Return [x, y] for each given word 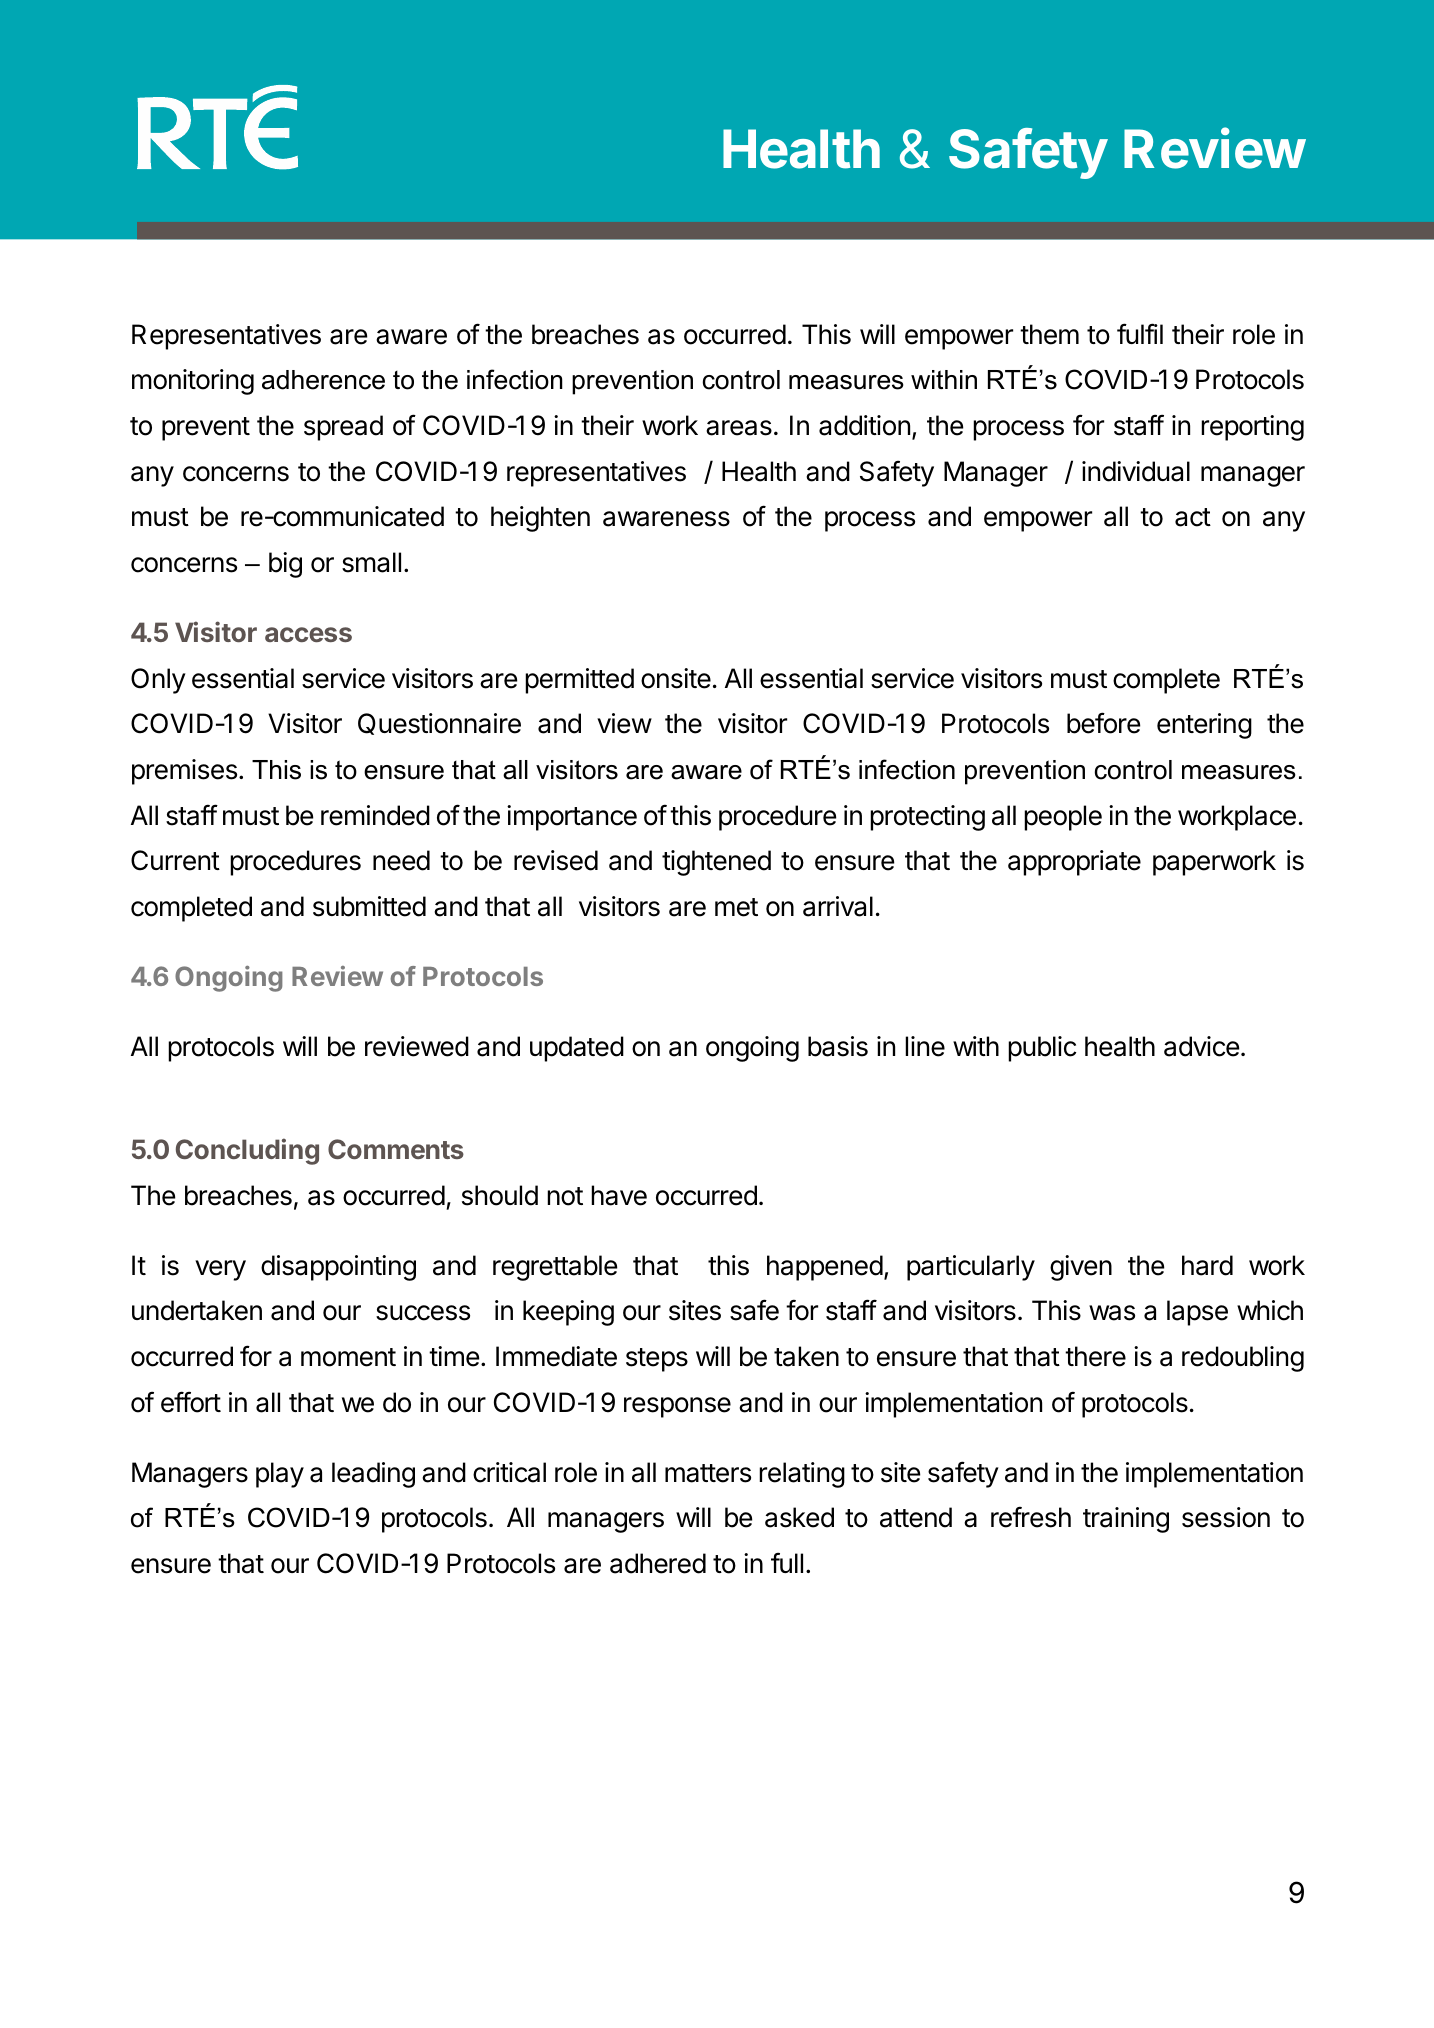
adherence [323, 380]
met [736, 907]
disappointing [338, 1268]
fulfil [1140, 333]
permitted [579, 681]
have [619, 1195]
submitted [369, 906]
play [280, 1475]
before [1103, 723]
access [308, 634]
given [1081, 1268]
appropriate [1074, 863]
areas [739, 428]
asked [799, 1517]
